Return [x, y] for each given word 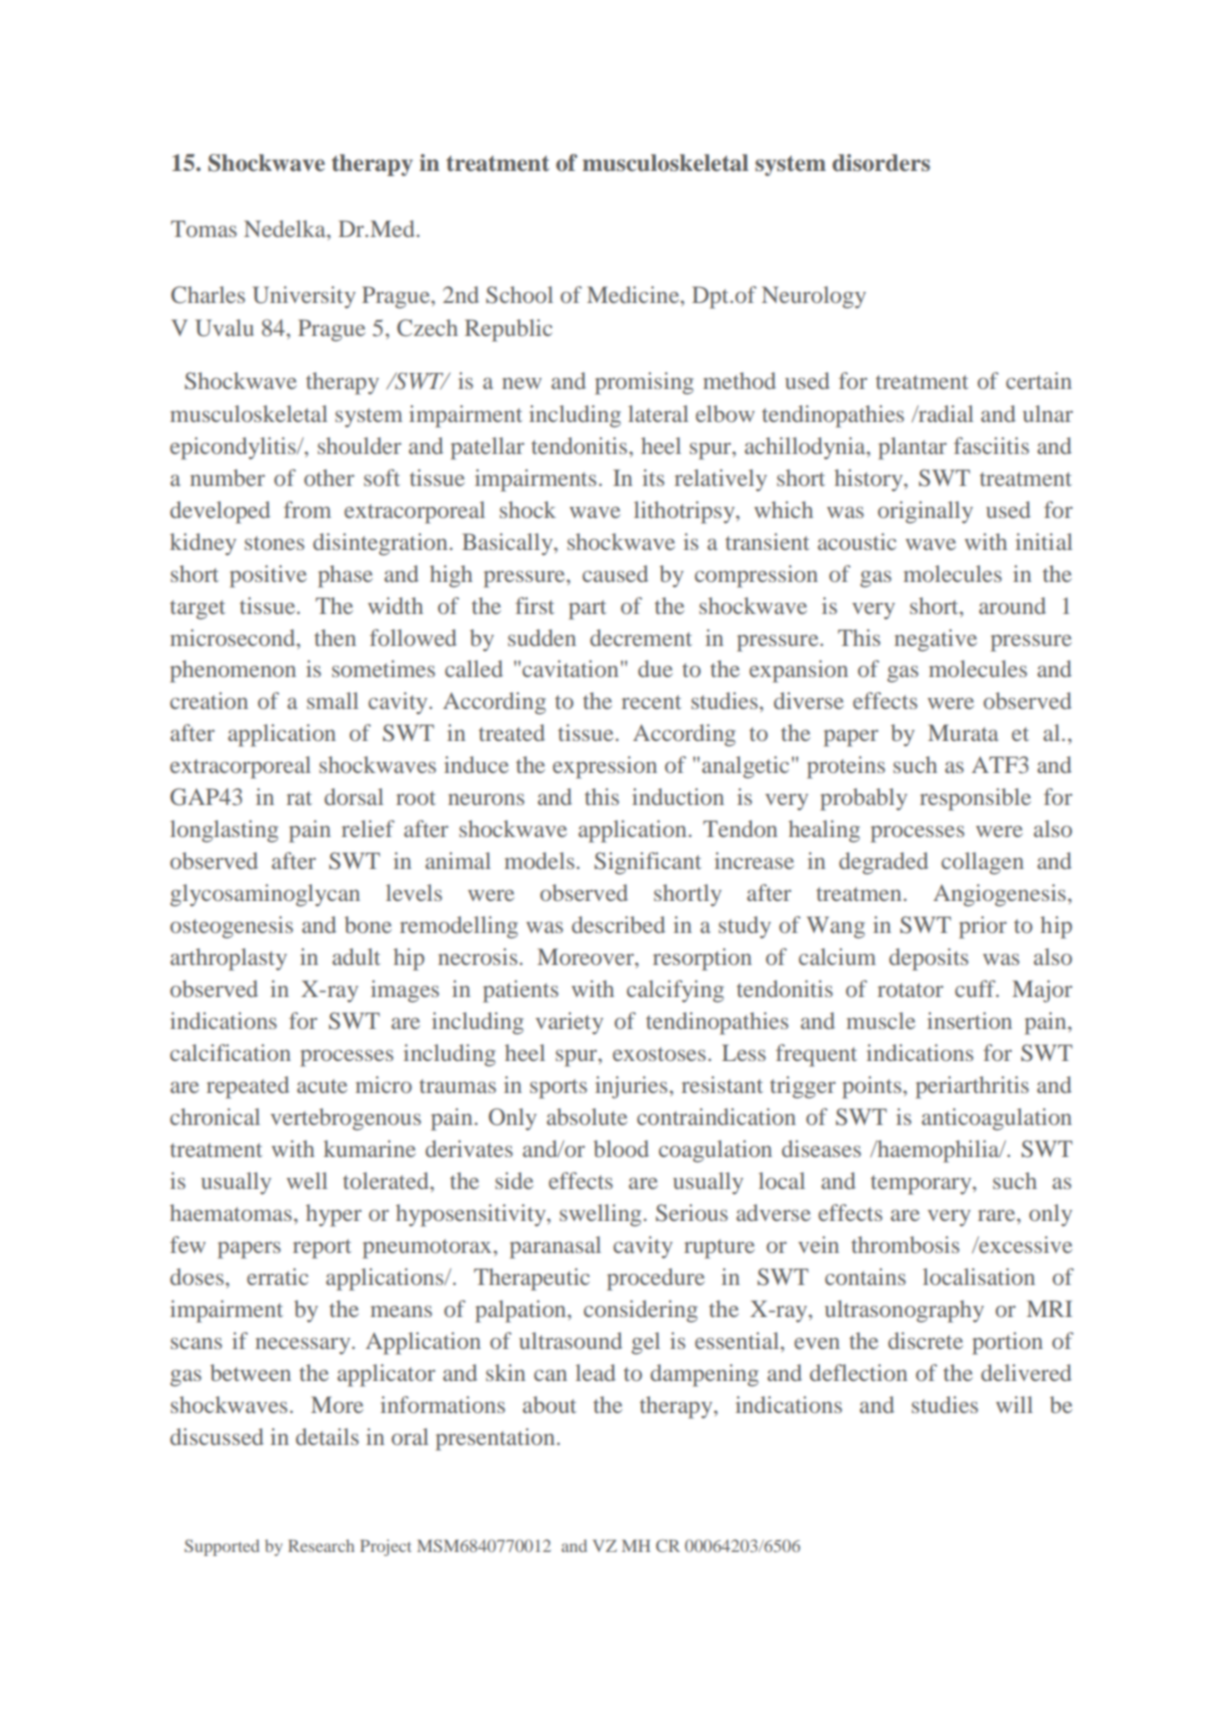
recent [651, 702]
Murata [963, 732]
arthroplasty [228, 959]
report [322, 1249]
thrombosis [905, 1244]
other [329, 477]
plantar [912, 448]
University [304, 297]
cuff [976, 988]
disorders [881, 163]
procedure [656, 1279]
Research [321, 1545]
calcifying [675, 991]
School [519, 295]
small [333, 700]
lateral [658, 413]
